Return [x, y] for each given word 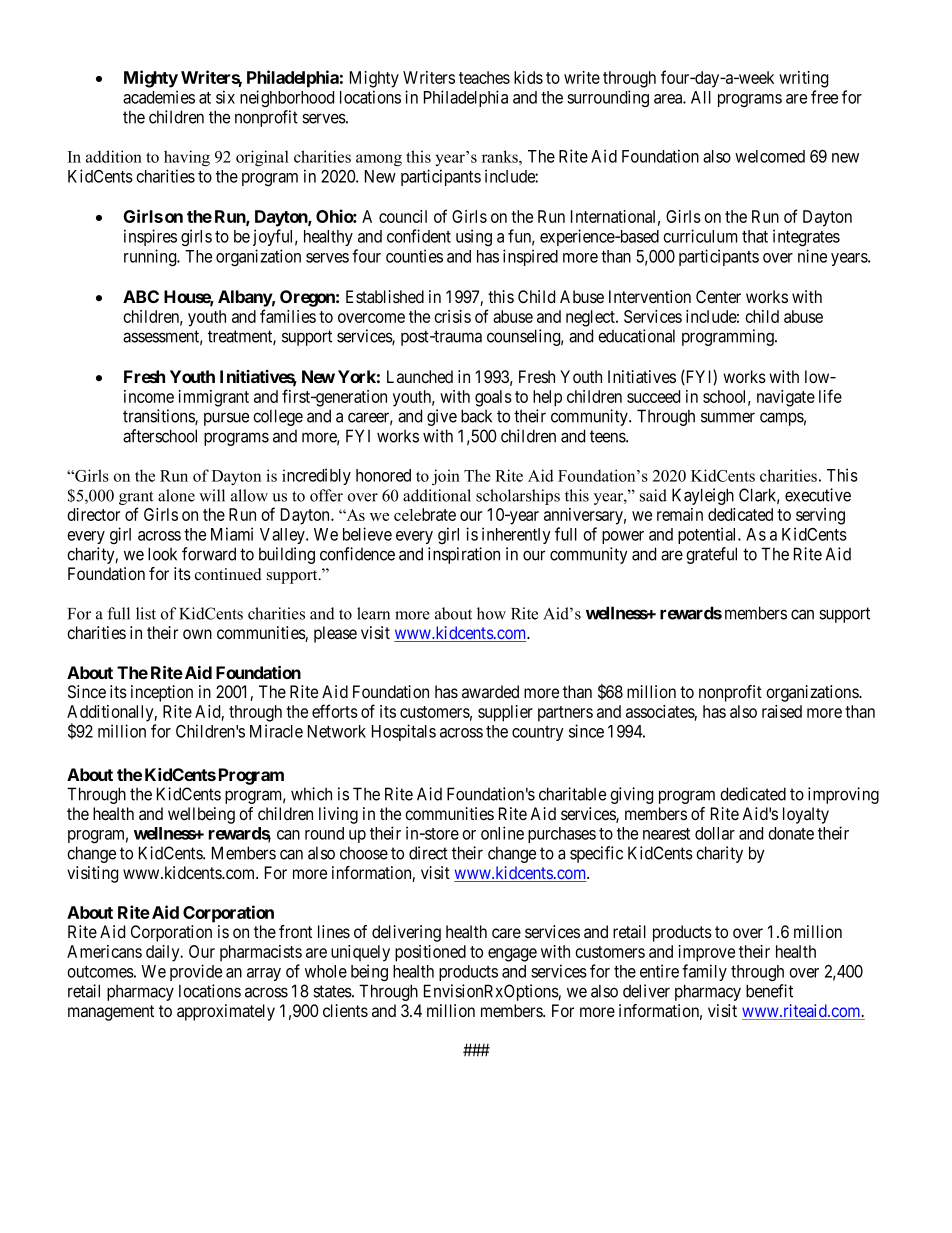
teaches [484, 77]
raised [782, 711]
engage [512, 955]
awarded [490, 692]
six [225, 97]
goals [493, 398]
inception [162, 693]
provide [196, 972]
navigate [786, 398]
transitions [159, 417]
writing [803, 79]
